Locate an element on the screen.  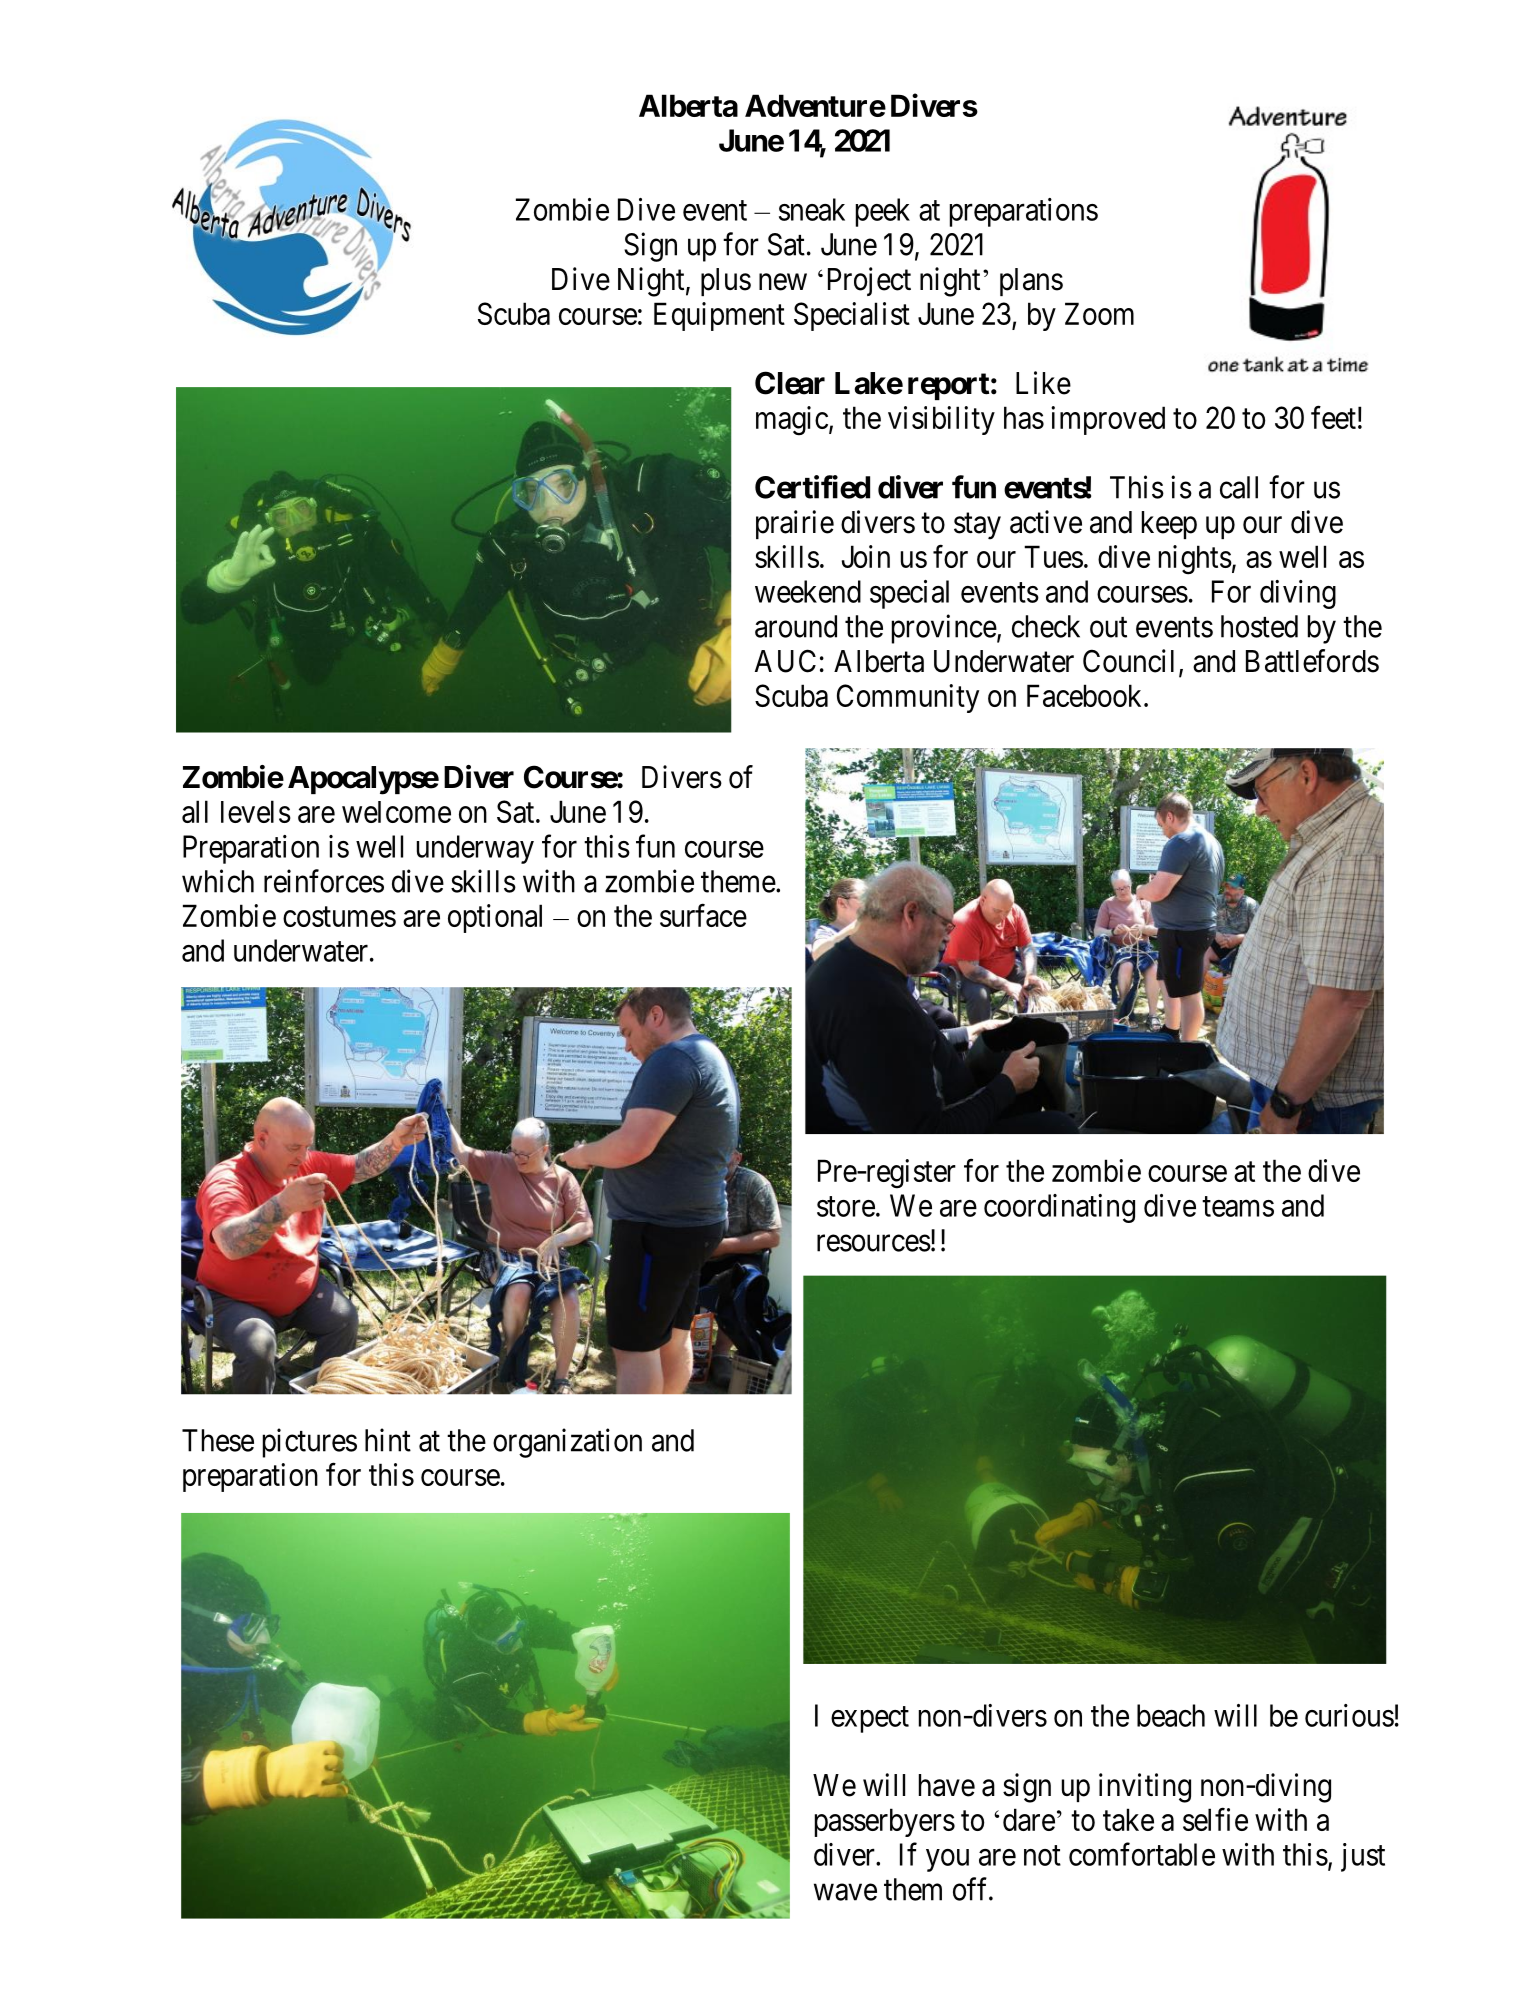
new is located at coordinates (783, 282).
